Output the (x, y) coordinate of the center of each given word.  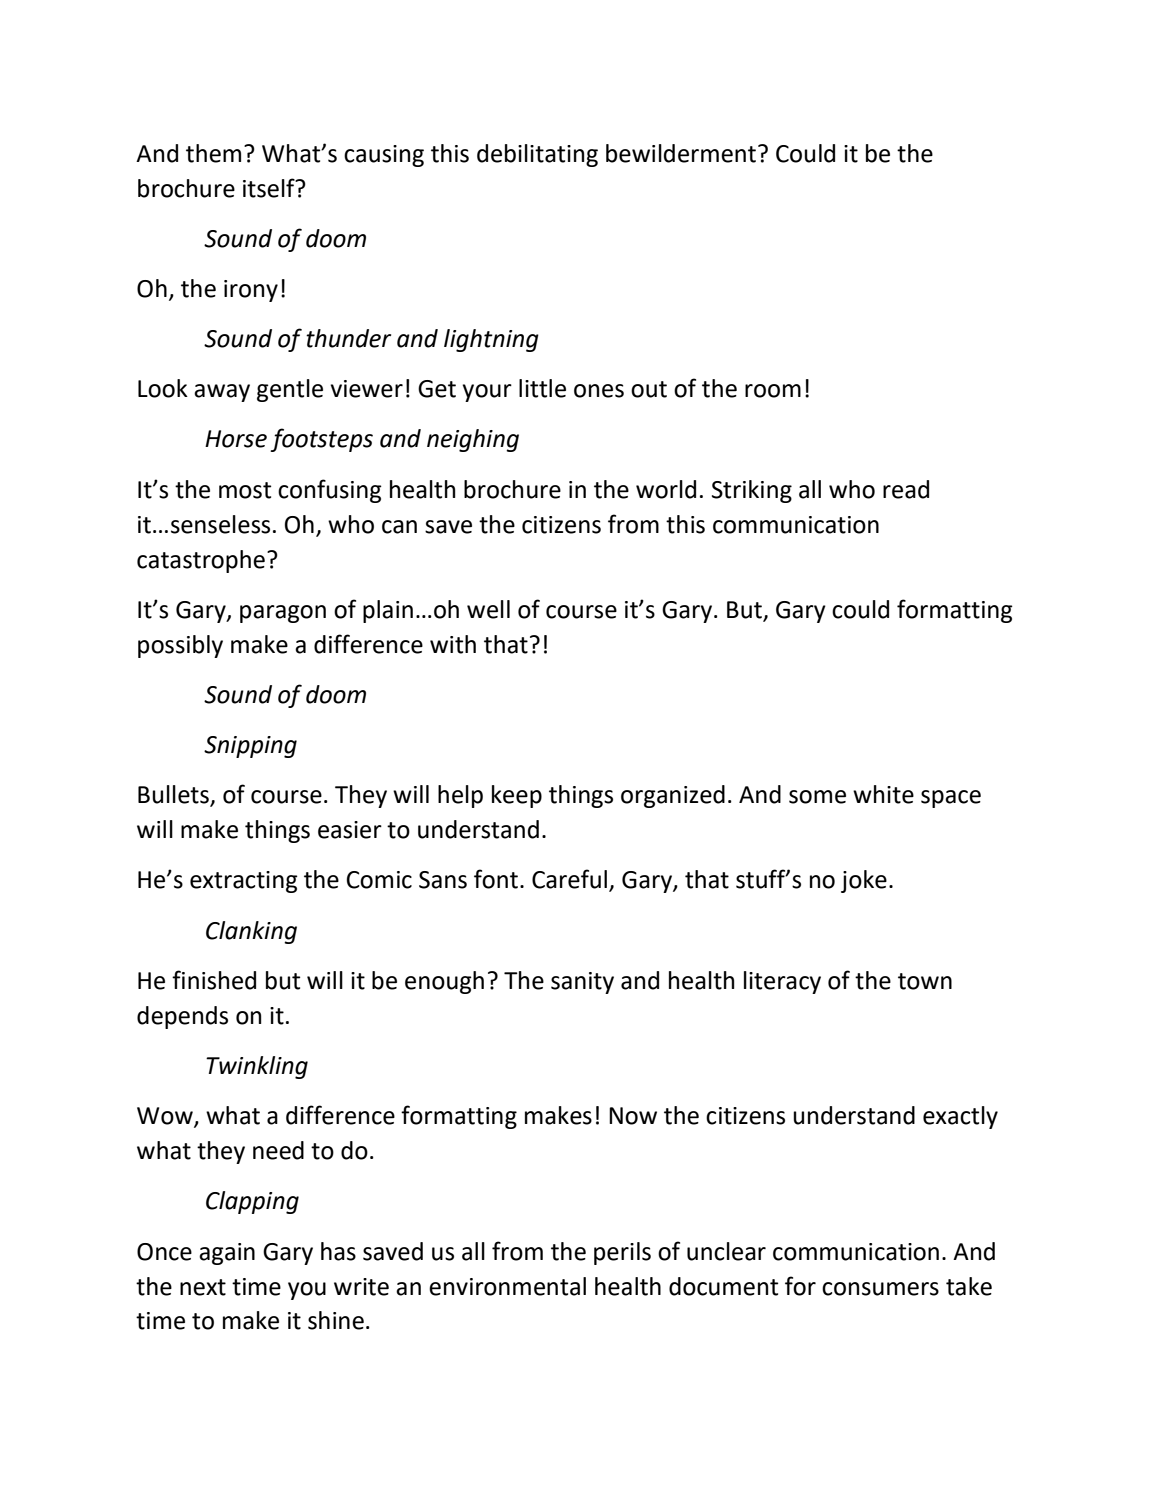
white (883, 794)
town (925, 981)
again (227, 1254)
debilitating (537, 155)
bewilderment (681, 153)
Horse (236, 439)
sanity (582, 983)
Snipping (250, 747)
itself (270, 188)
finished (214, 980)
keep (517, 796)
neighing (473, 440)
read (906, 489)
